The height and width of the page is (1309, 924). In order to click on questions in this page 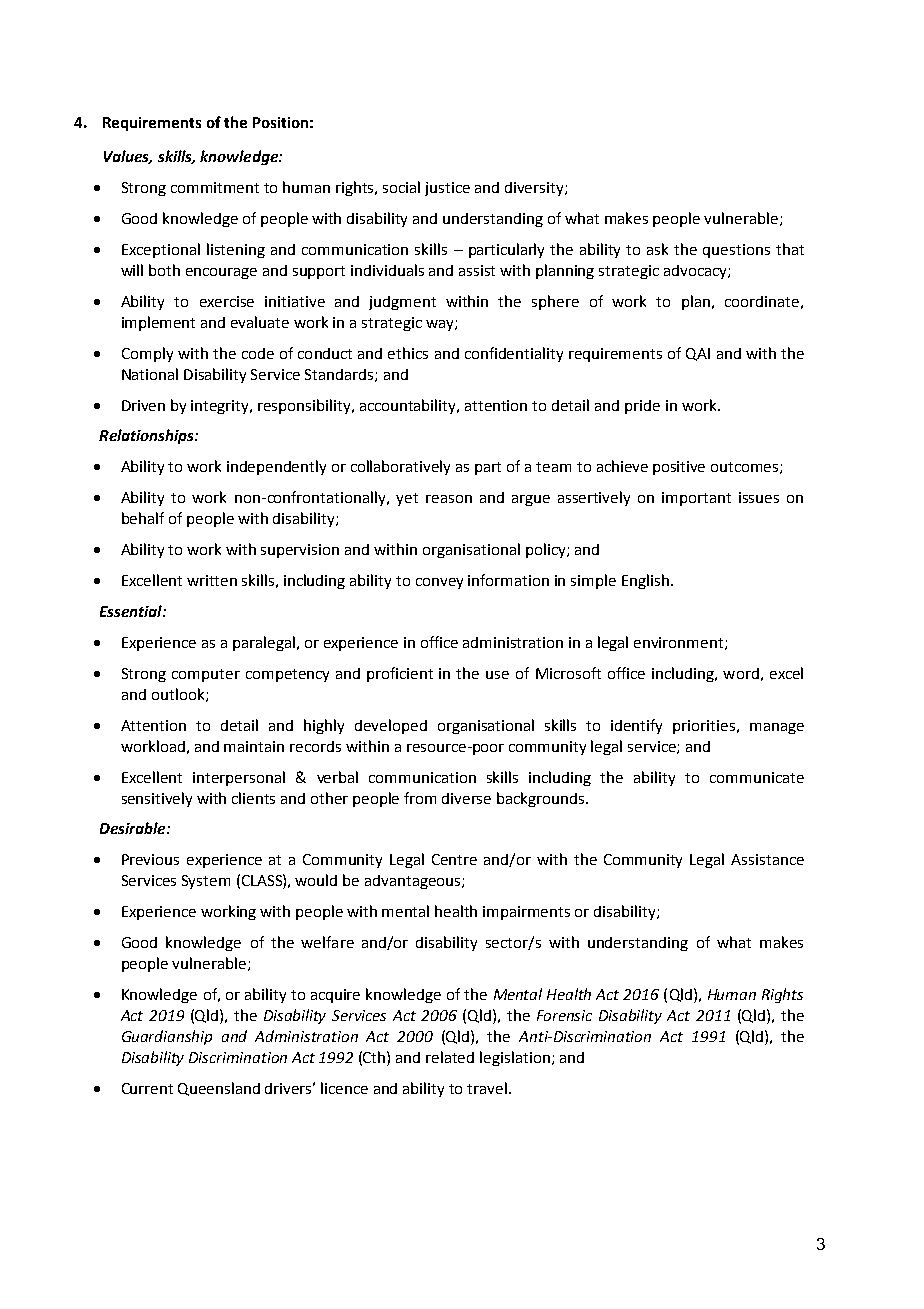, I will do `click(736, 251)`.
